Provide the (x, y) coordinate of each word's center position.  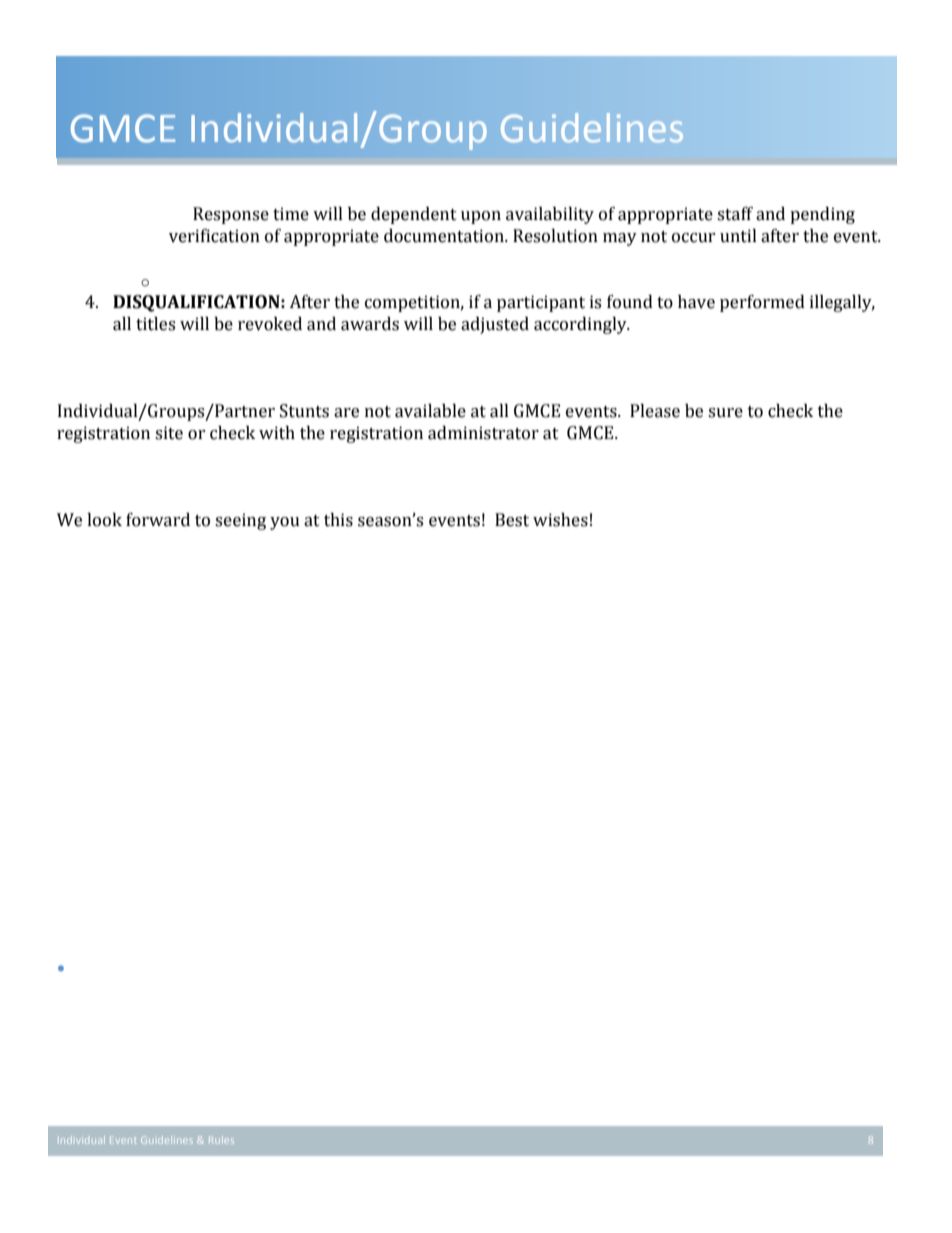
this (338, 520)
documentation (445, 236)
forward (158, 520)
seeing (240, 521)
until (738, 236)
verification (214, 236)
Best (512, 520)
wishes (560, 520)
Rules (221, 1140)
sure (725, 413)
